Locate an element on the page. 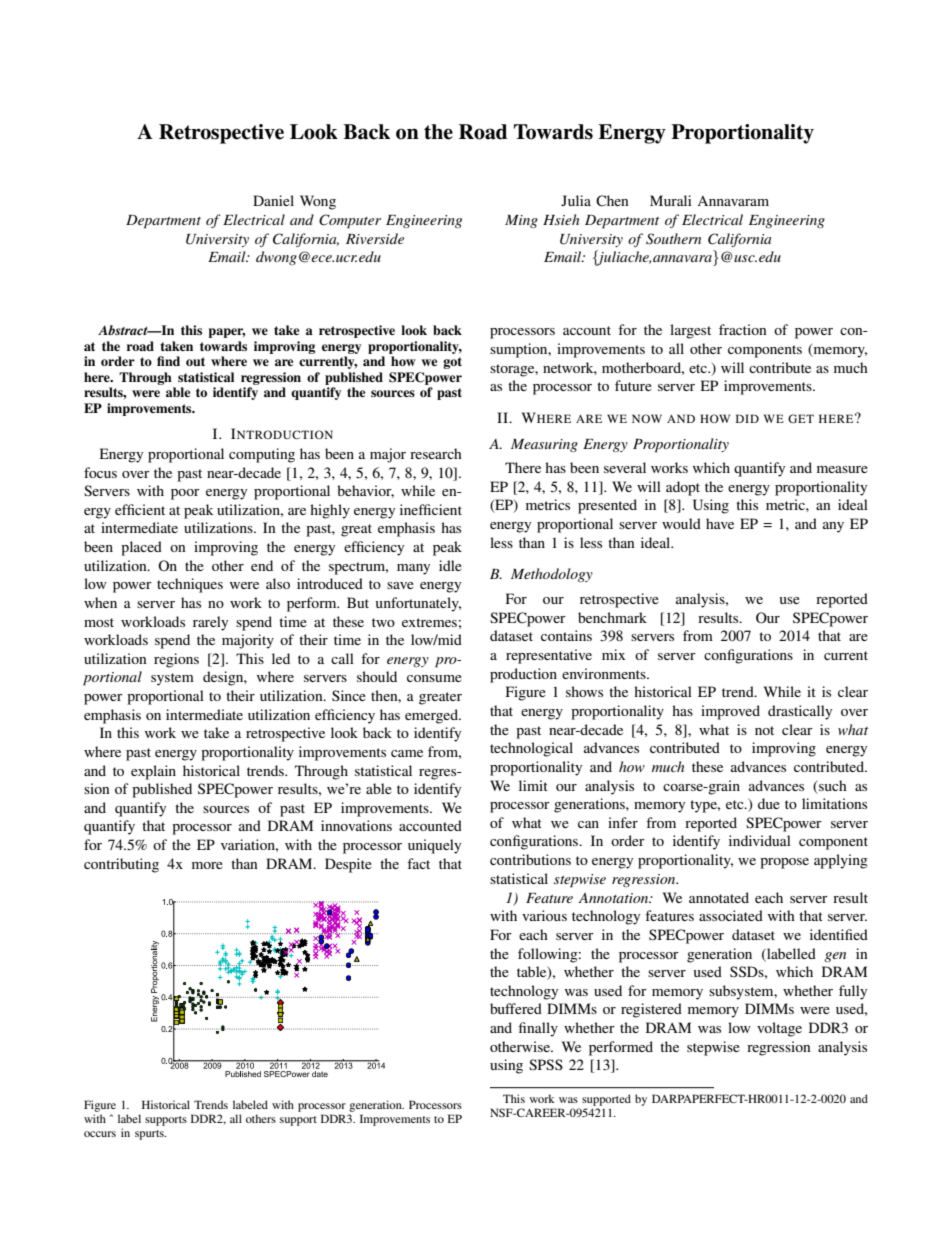  due is located at coordinates (769, 803).
